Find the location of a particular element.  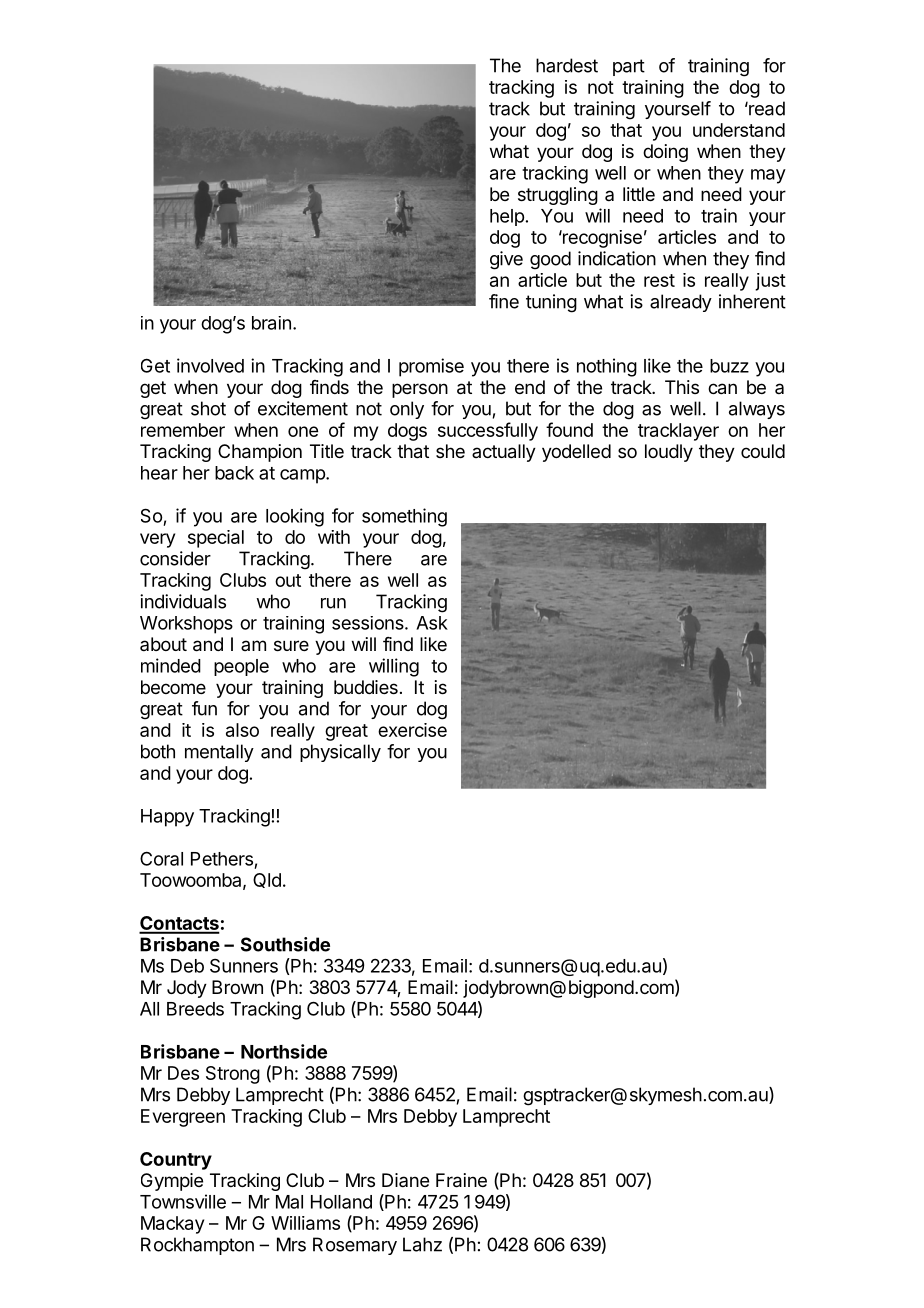

understand is located at coordinates (739, 130).
